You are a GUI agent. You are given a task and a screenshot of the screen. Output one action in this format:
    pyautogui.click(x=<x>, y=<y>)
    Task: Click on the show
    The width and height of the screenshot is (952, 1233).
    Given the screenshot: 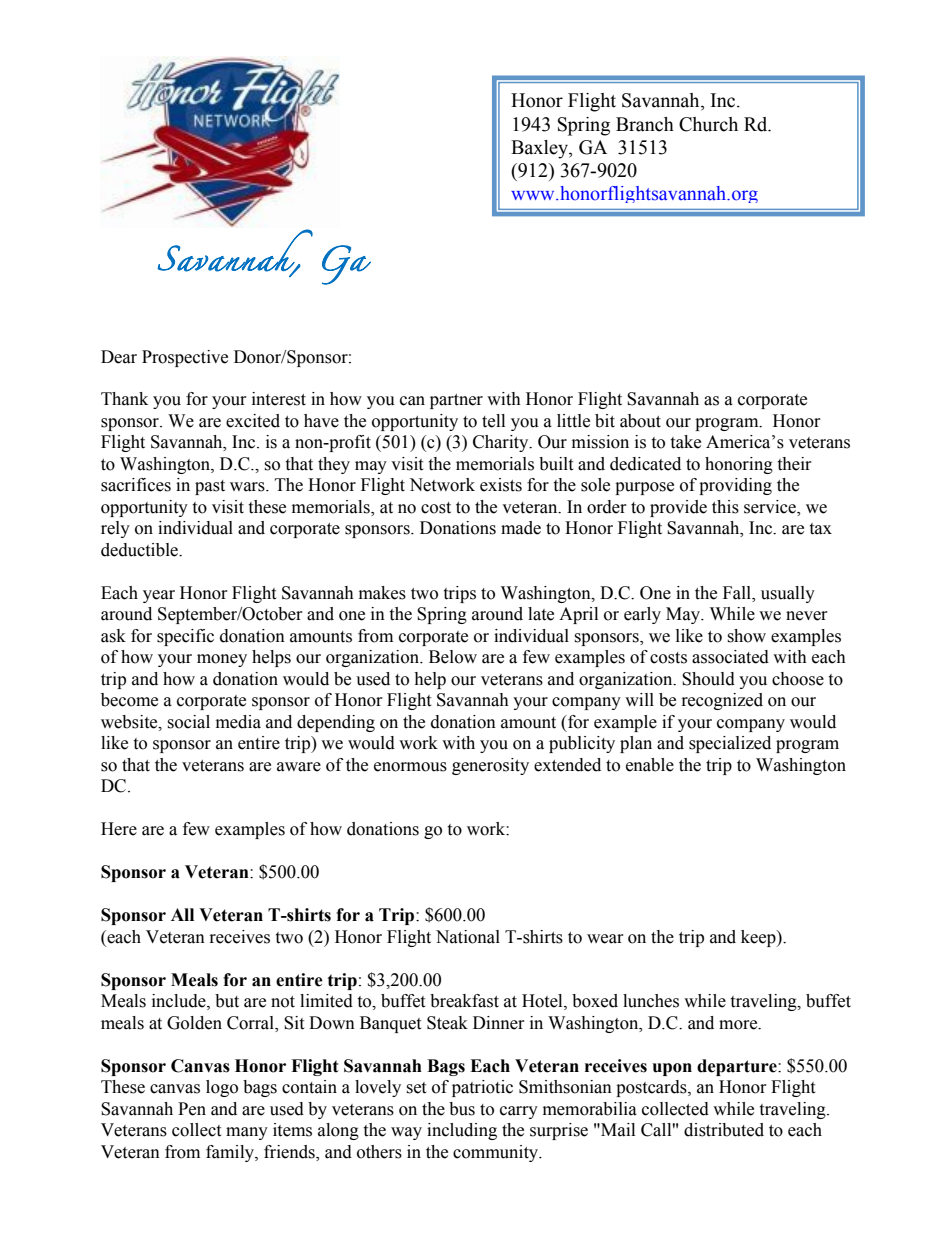 What is the action you would take?
    pyautogui.click(x=746, y=636)
